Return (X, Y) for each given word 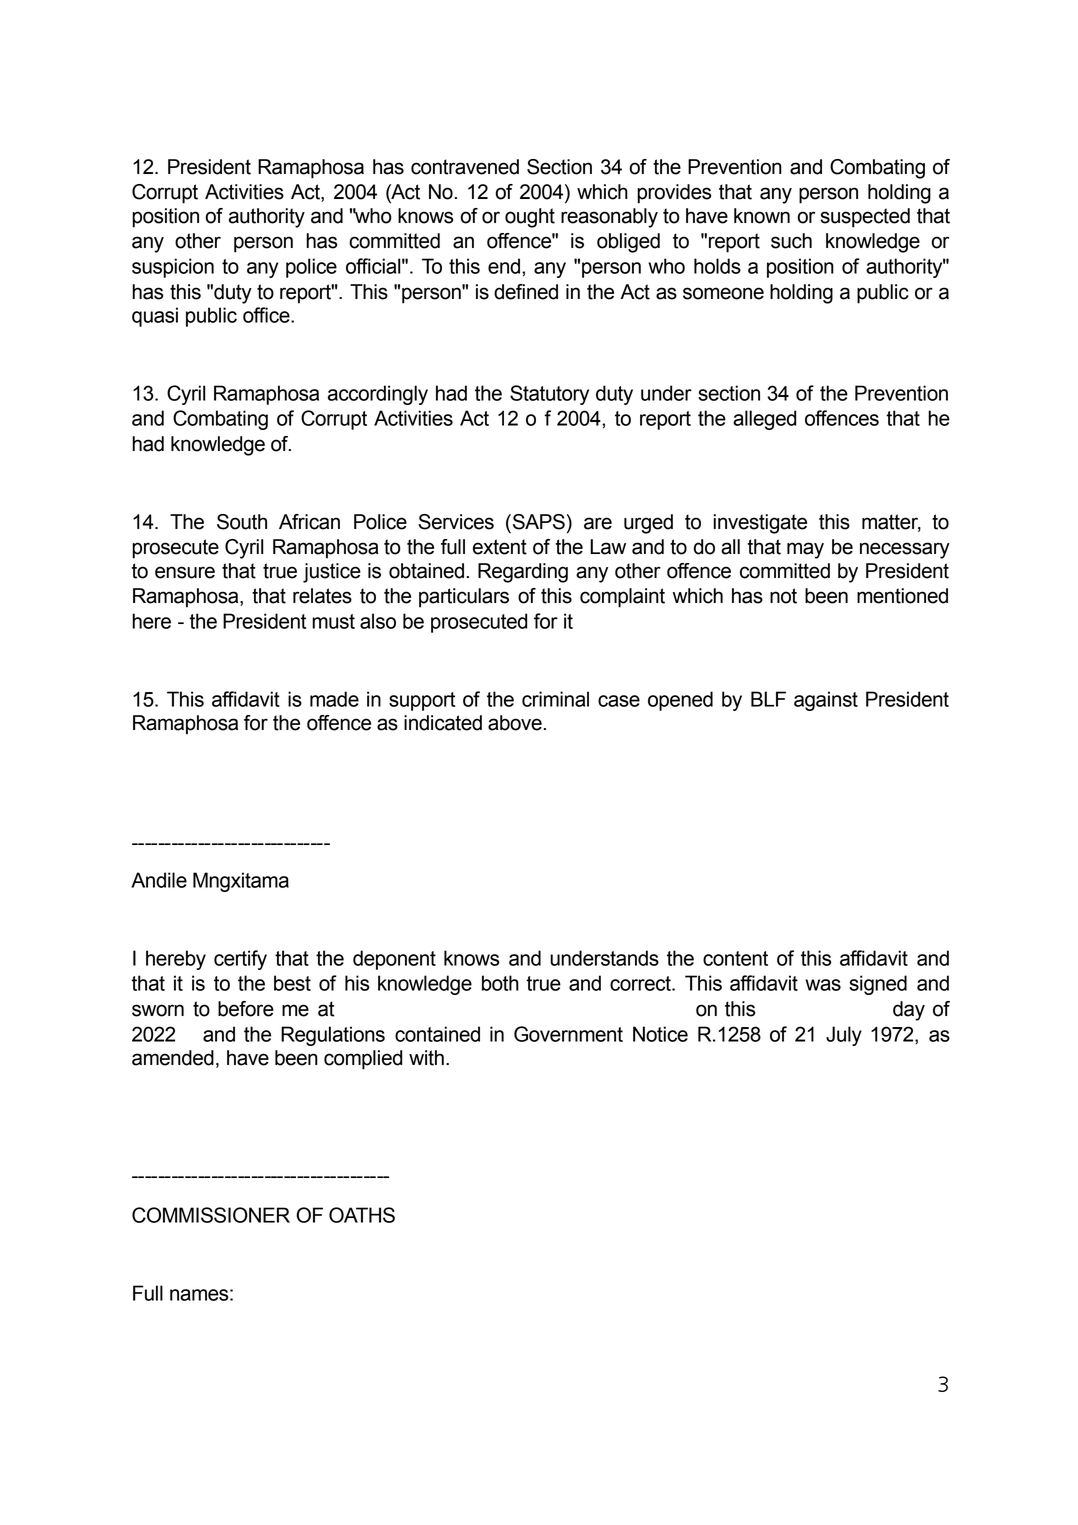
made (334, 699)
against (826, 701)
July (844, 1036)
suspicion (173, 268)
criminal (555, 699)
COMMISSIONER (211, 1215)
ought (530, 218)
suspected (865, 218)
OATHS (362, 1215)
